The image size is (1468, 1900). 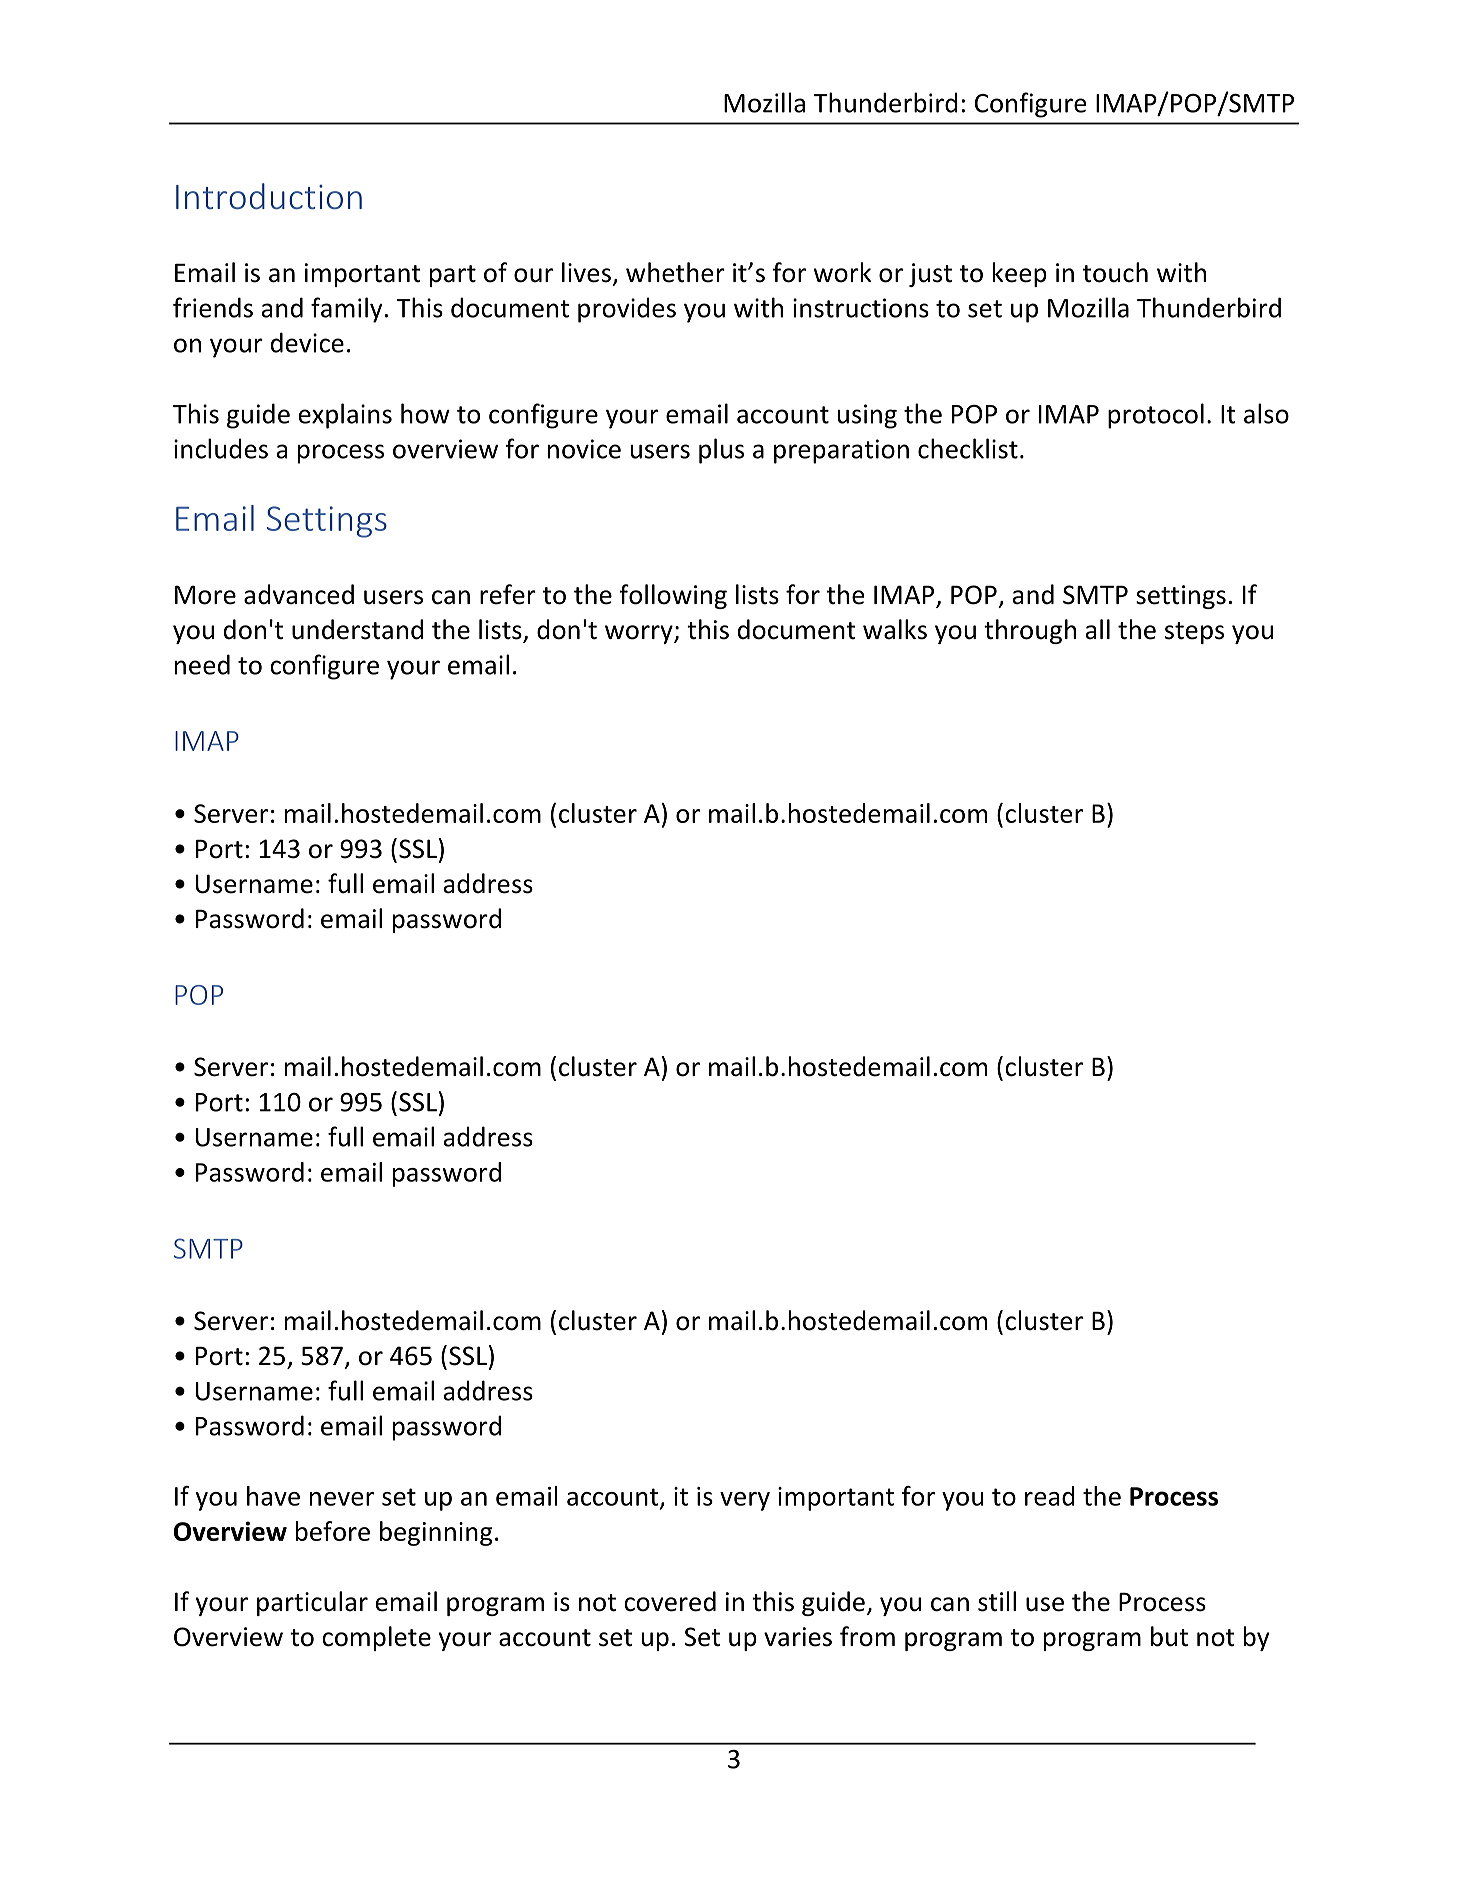 I want to click on complete, so click(x=376, y=1638).
